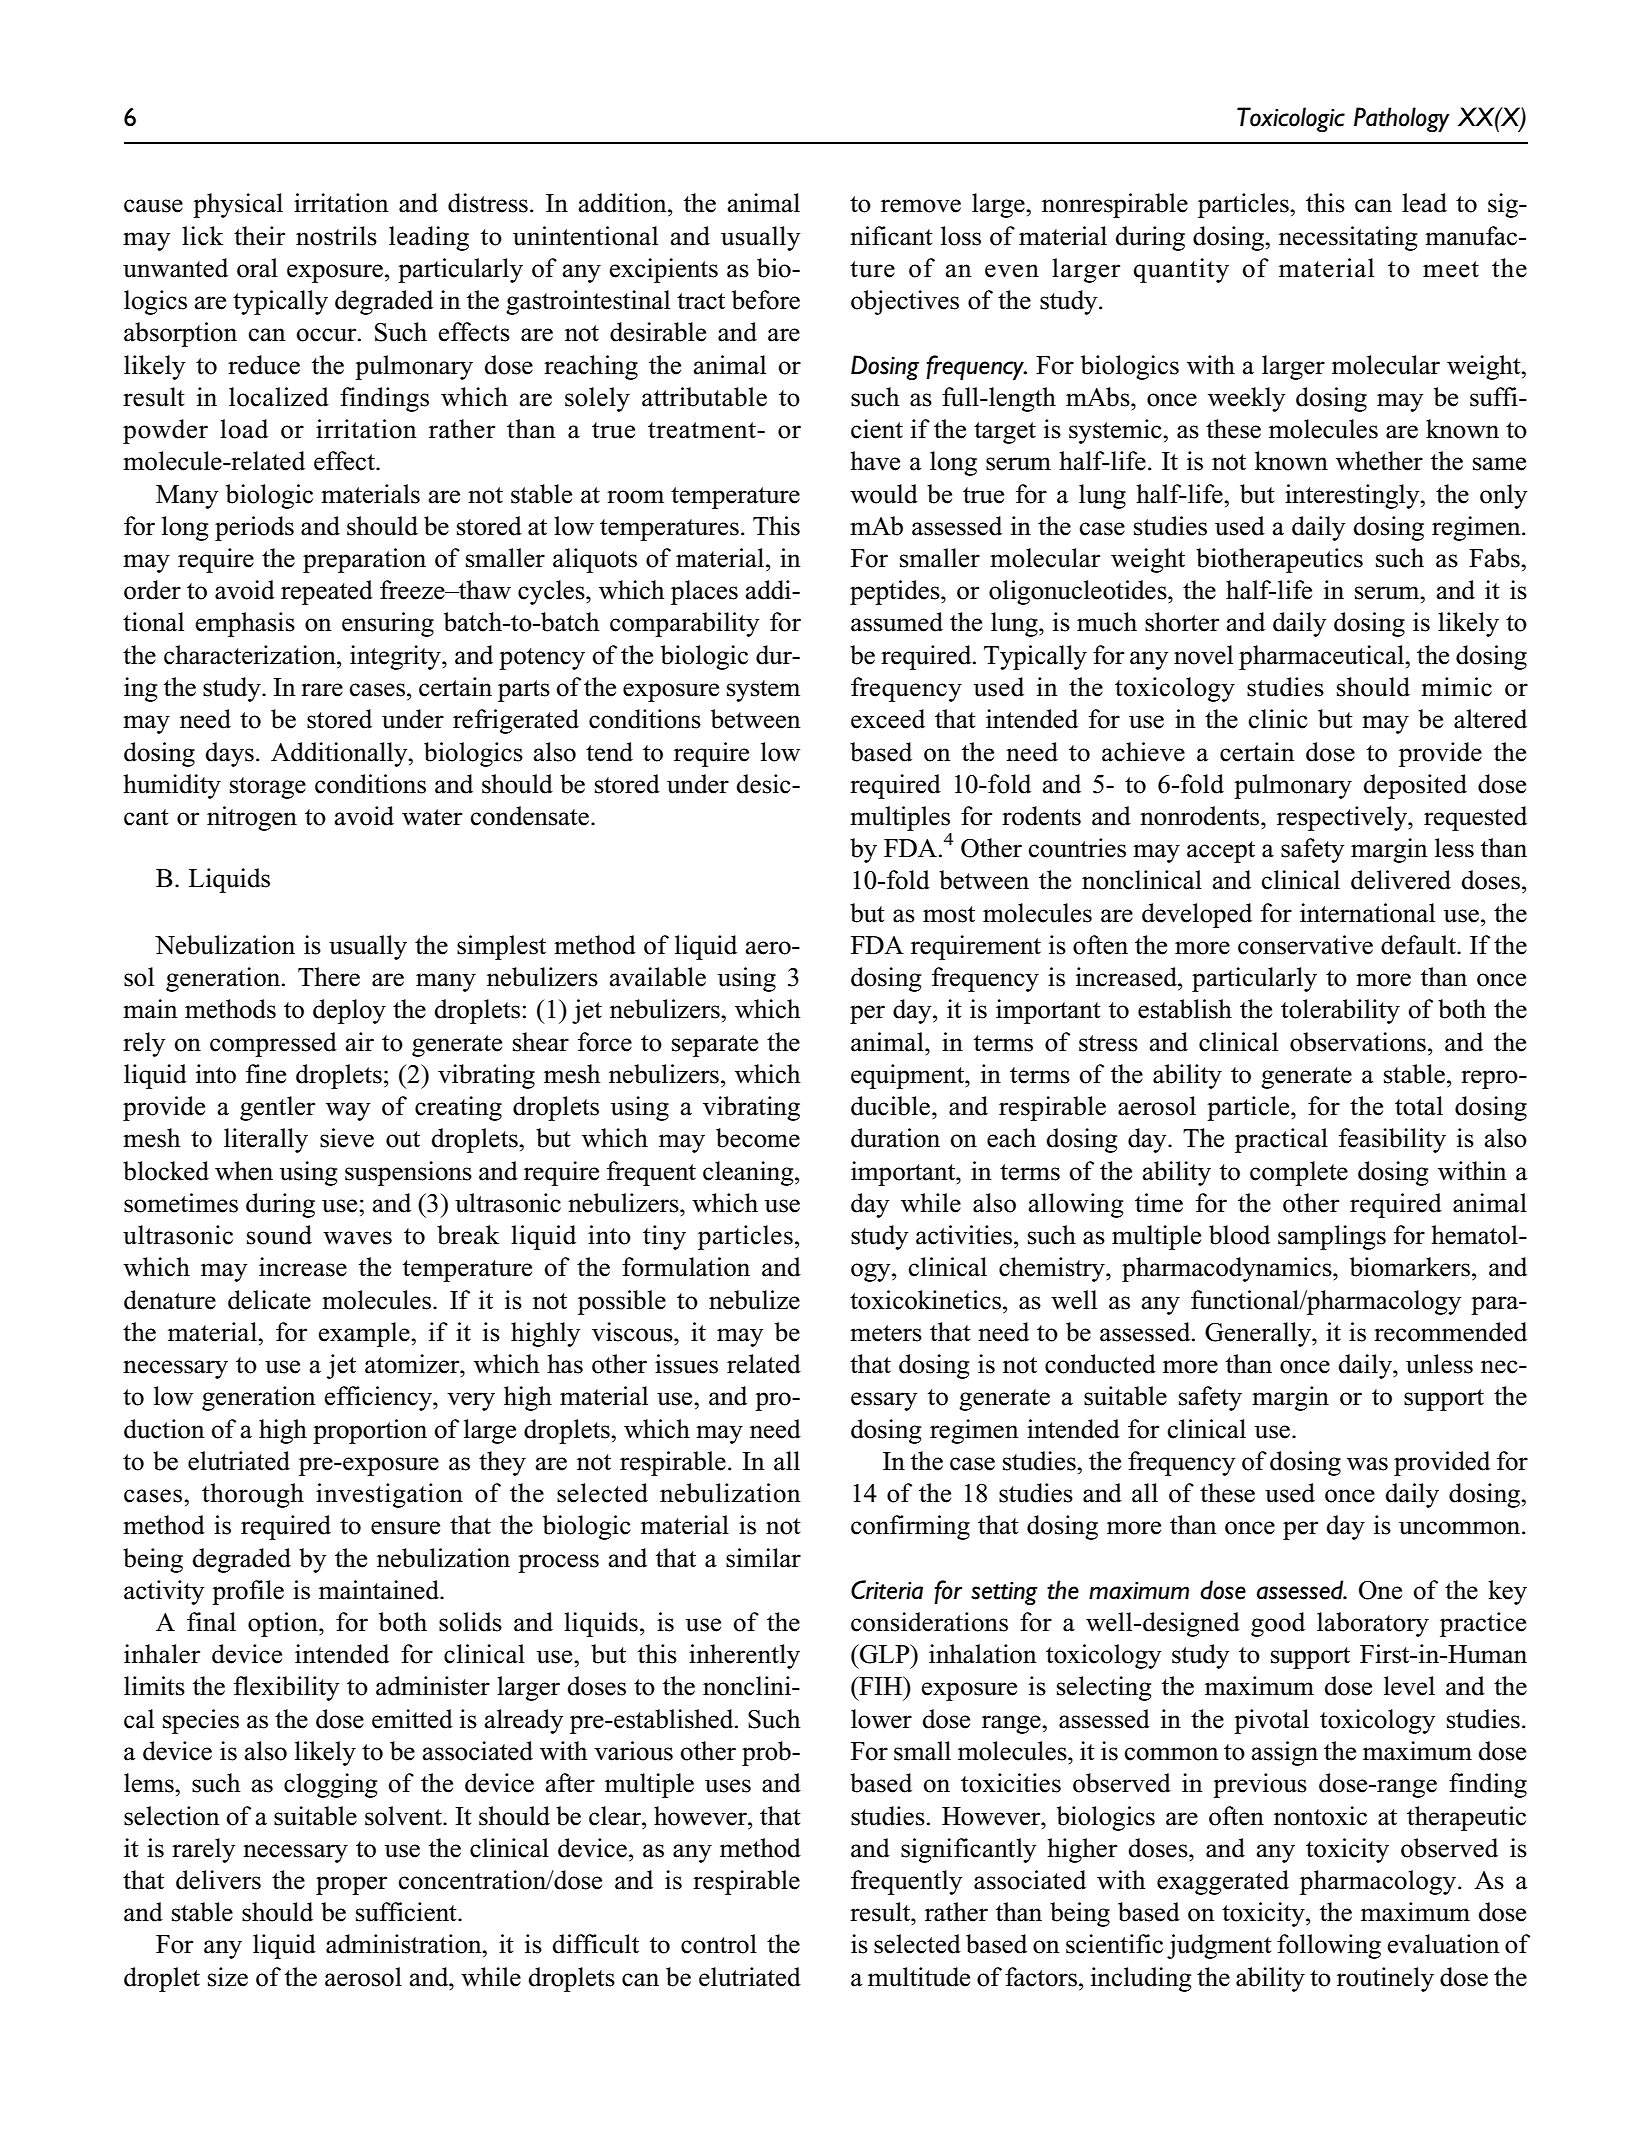 This screenshot has height=2136, width=1651. Describe the element at coordinates (1259, 1334) in the screenshot. I see `Generally` at that location.
